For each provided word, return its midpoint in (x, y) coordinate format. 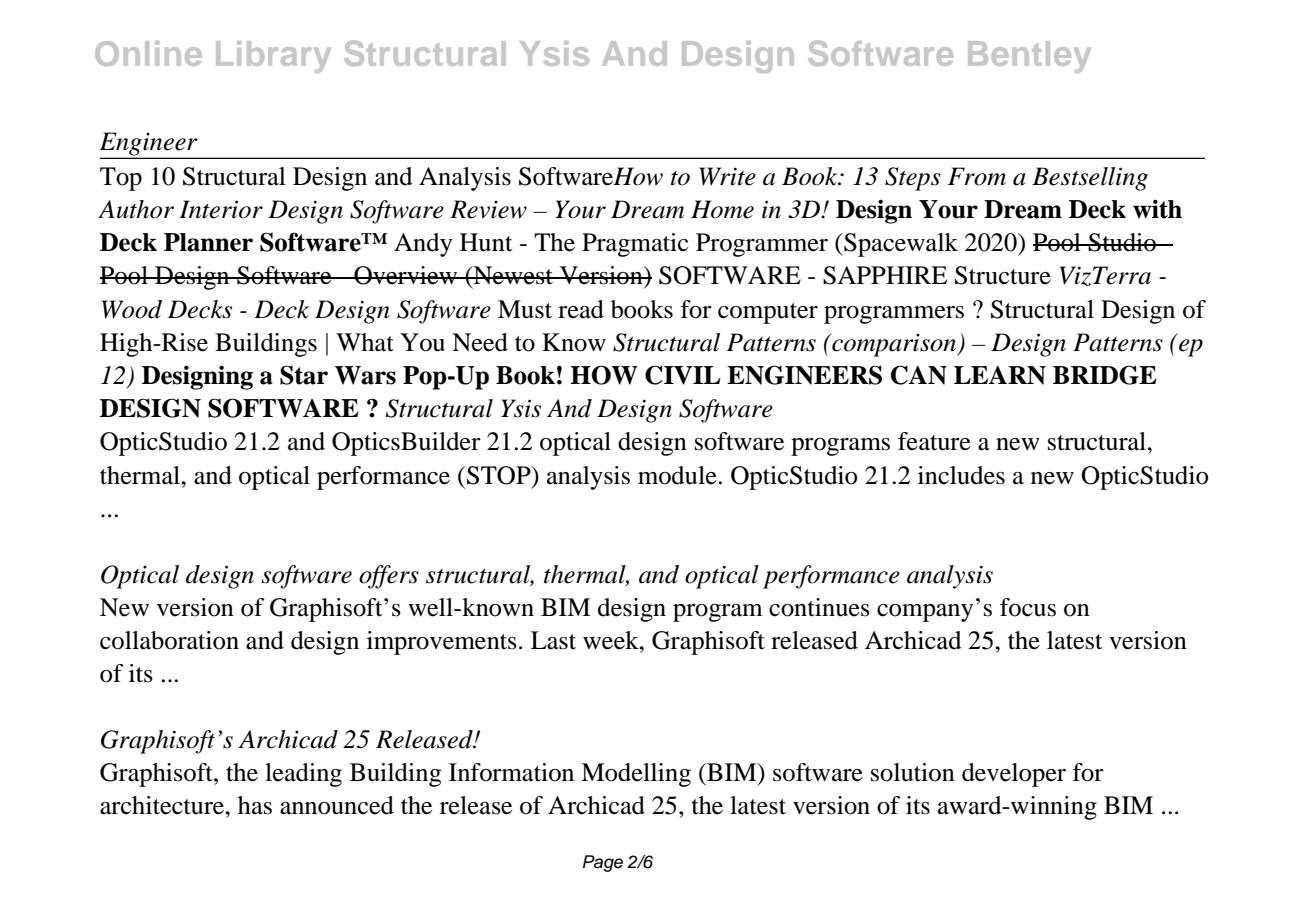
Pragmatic (635, 245)
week (612, 640)
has (255, 805)
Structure (1003, 275)
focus (1028, 607)
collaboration (169, 640)
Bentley (1029, 57)
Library (273, 57)
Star (304, 375)
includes (961, 475)
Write (727, 176)
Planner (208, 242)
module (677, 475)
